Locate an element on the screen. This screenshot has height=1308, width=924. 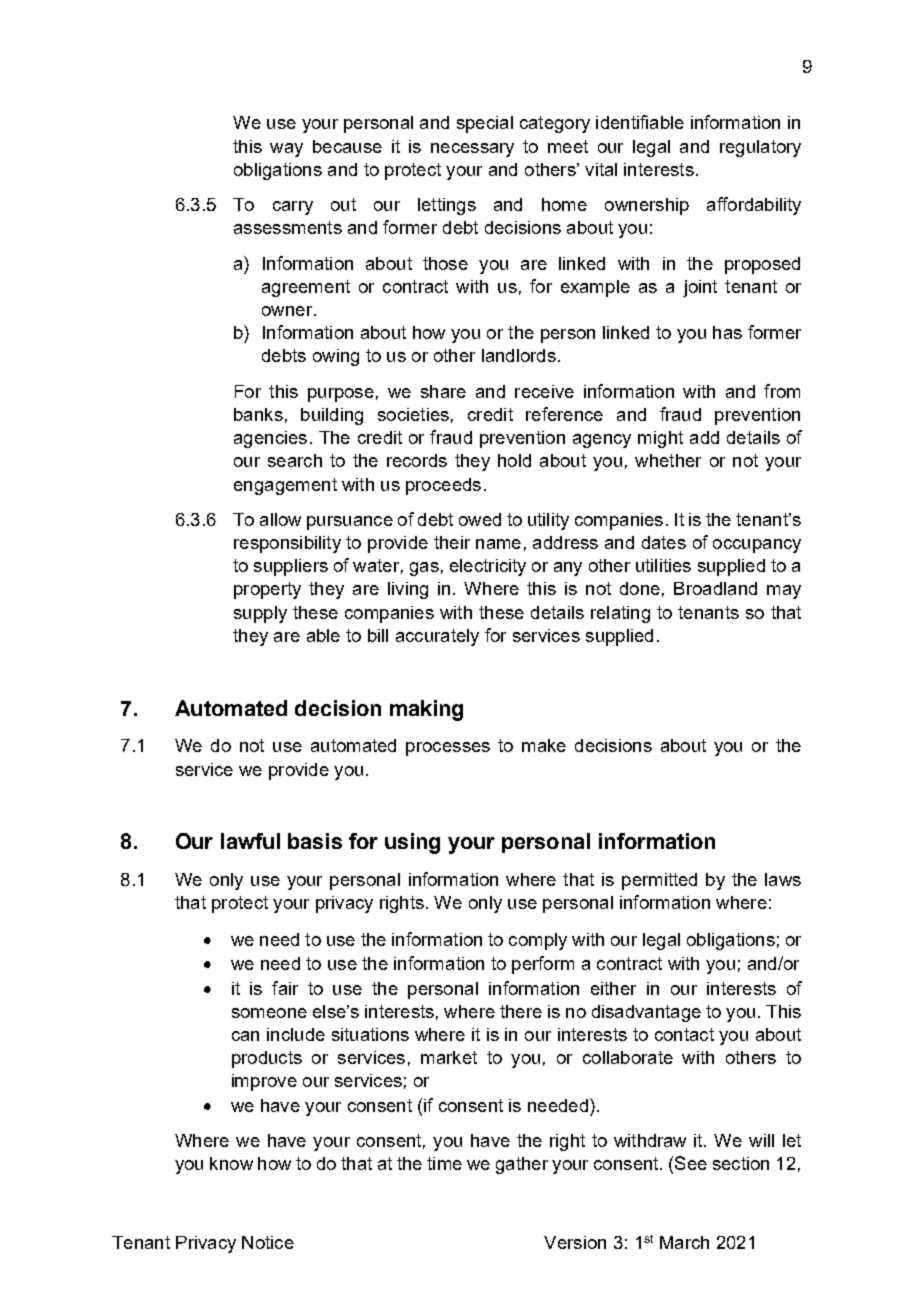
landlords is located at coordinates (519, 355).
